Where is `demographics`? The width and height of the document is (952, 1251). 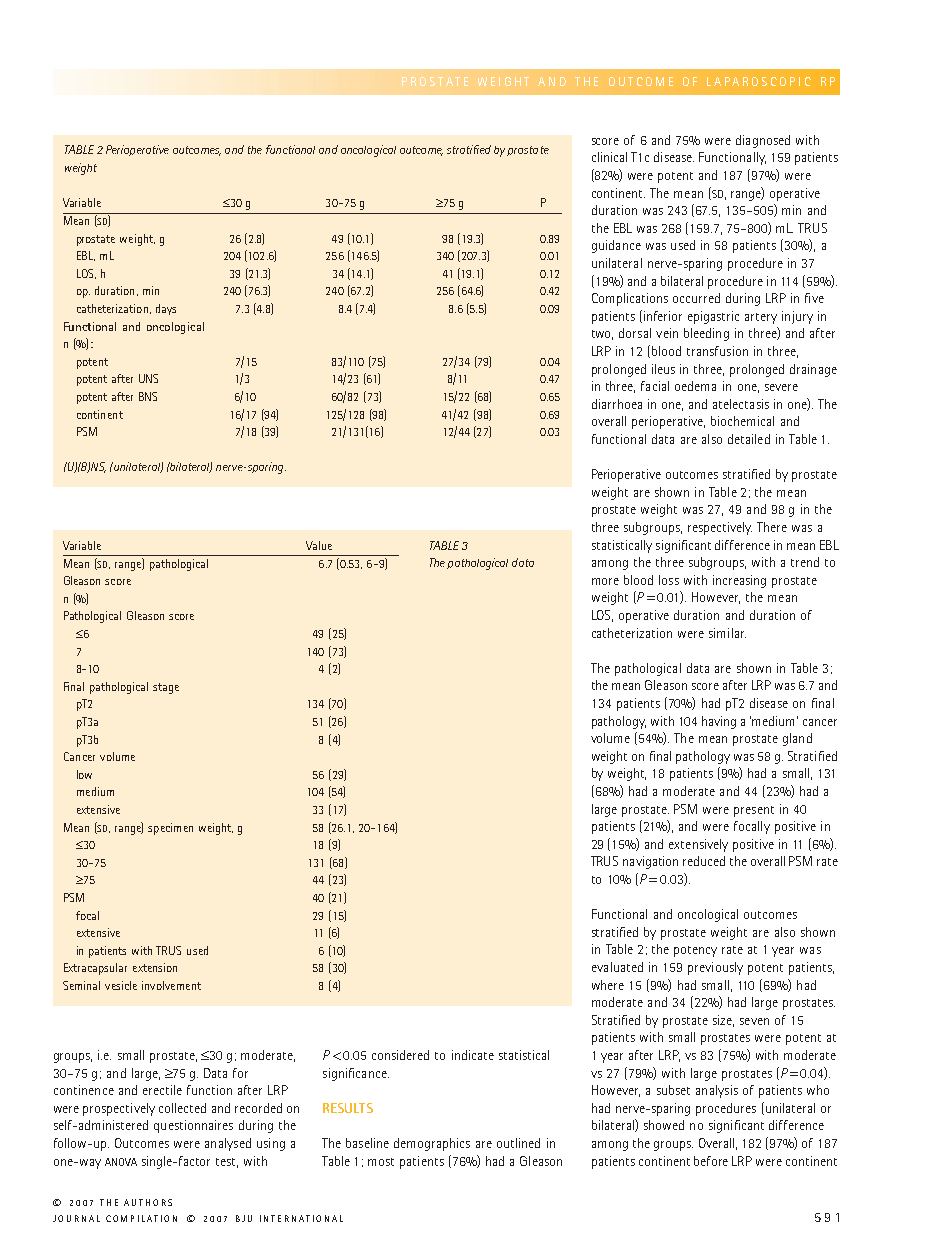 demographics is located at coordinates (432, 1144).
